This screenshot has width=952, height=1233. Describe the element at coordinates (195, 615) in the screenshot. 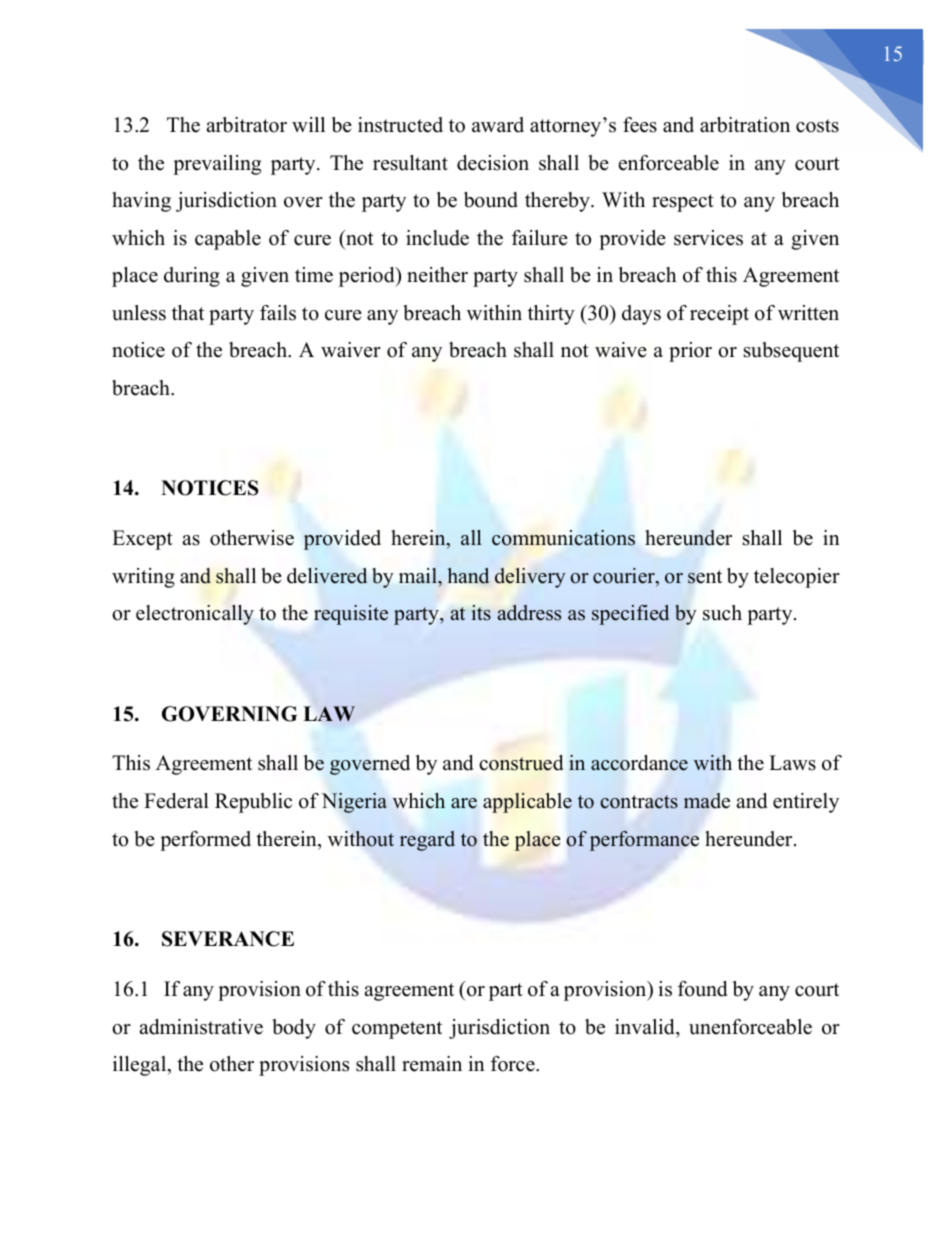

I see `electronically` at that location.
